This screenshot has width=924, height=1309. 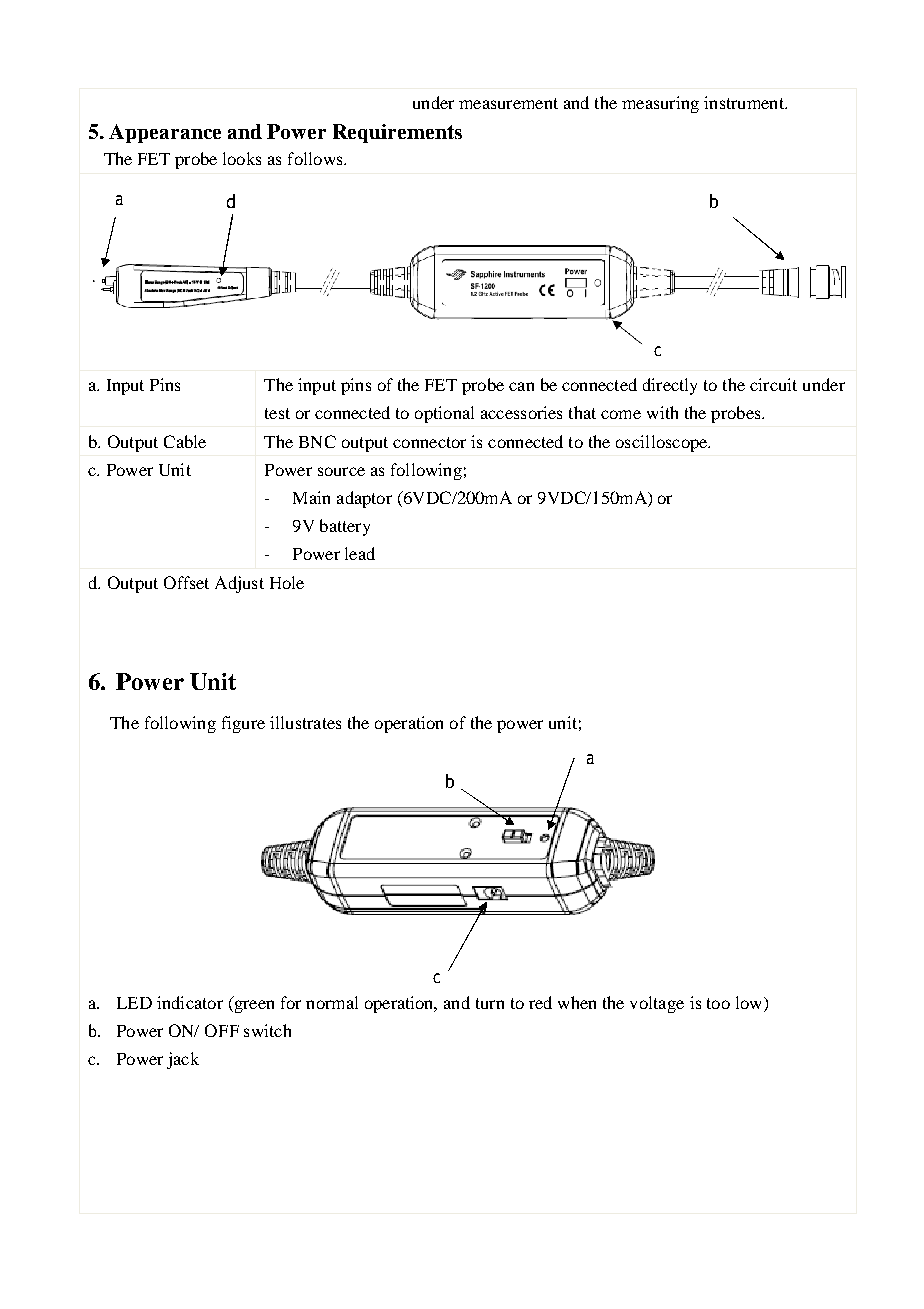 I want to click on measuring, so click(x=660, y=104).
